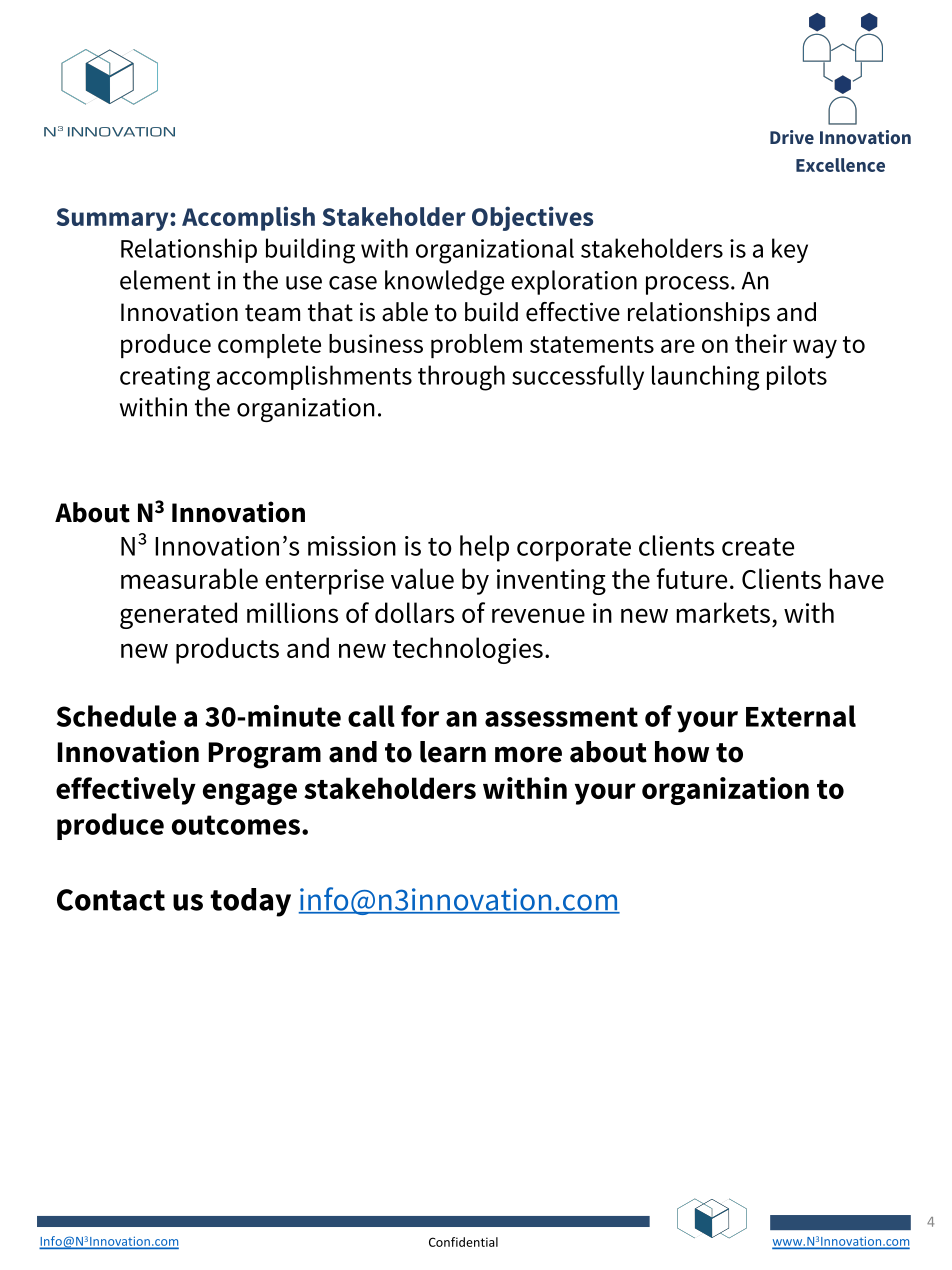 This page has height=1270, width=952. Describe the element at coordinates (792, 137) in the page. I see `Drive` at that location.
